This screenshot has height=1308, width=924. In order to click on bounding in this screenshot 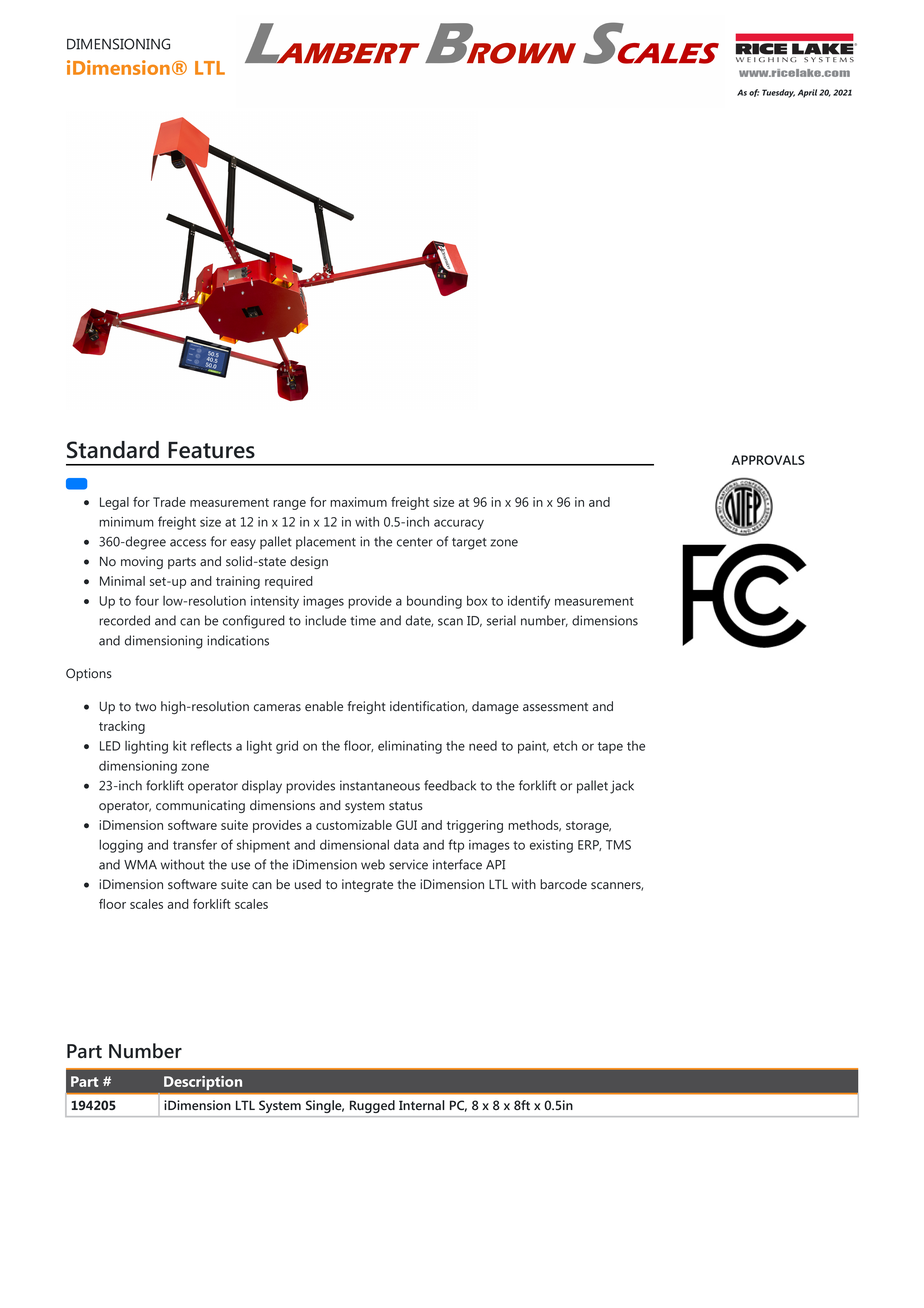, I will do `click(434, 602)`.
